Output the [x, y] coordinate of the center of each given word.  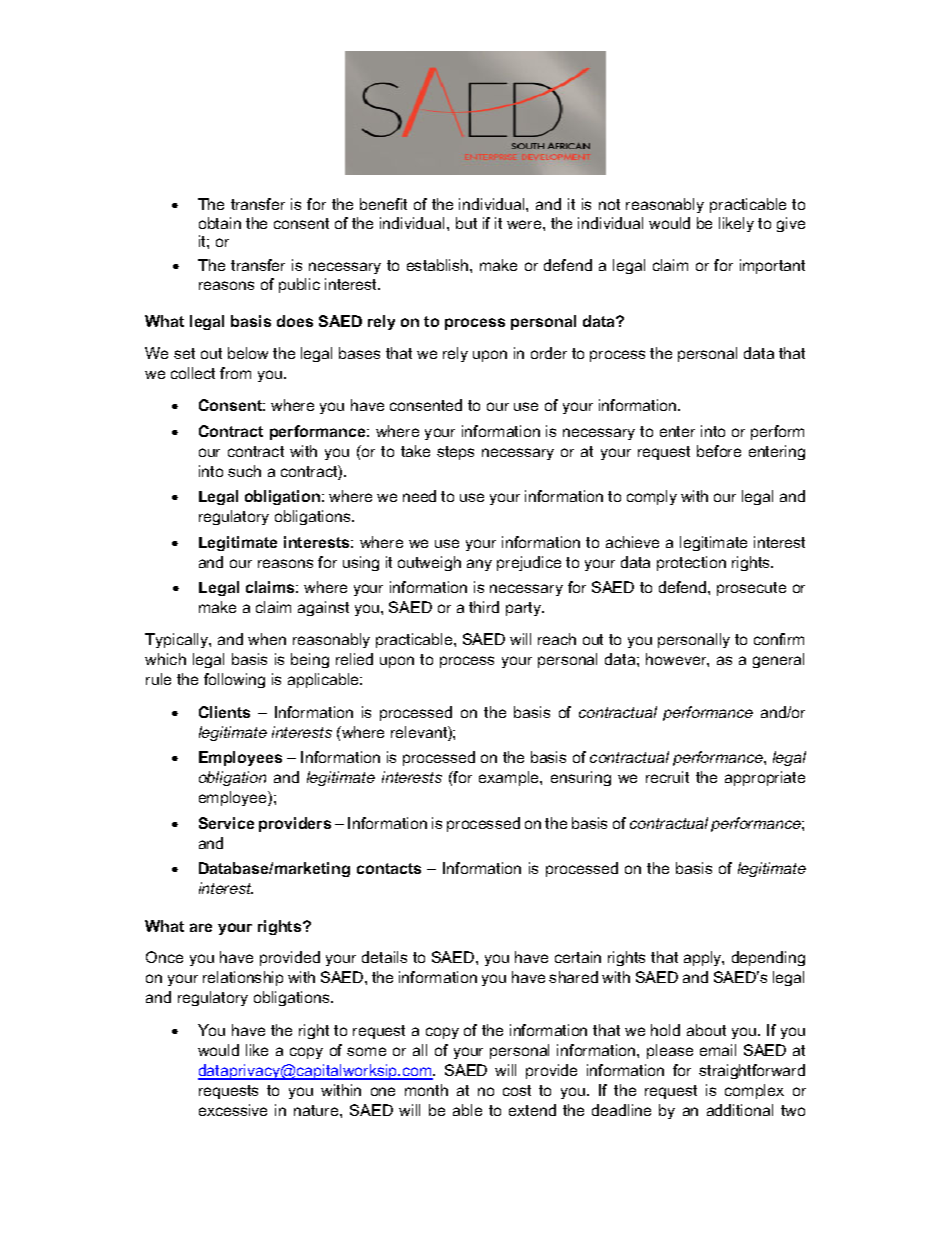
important [772, 266]
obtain [220, 223]
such [244, 471]
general [778, 660]
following [234, 680]
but [466, 223]
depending [768, 958]
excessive [233, 1110]
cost [517, 1090]
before [719, 451]
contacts [389, 868]
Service [226, 823]
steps [455, 453]
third [484, 607]
